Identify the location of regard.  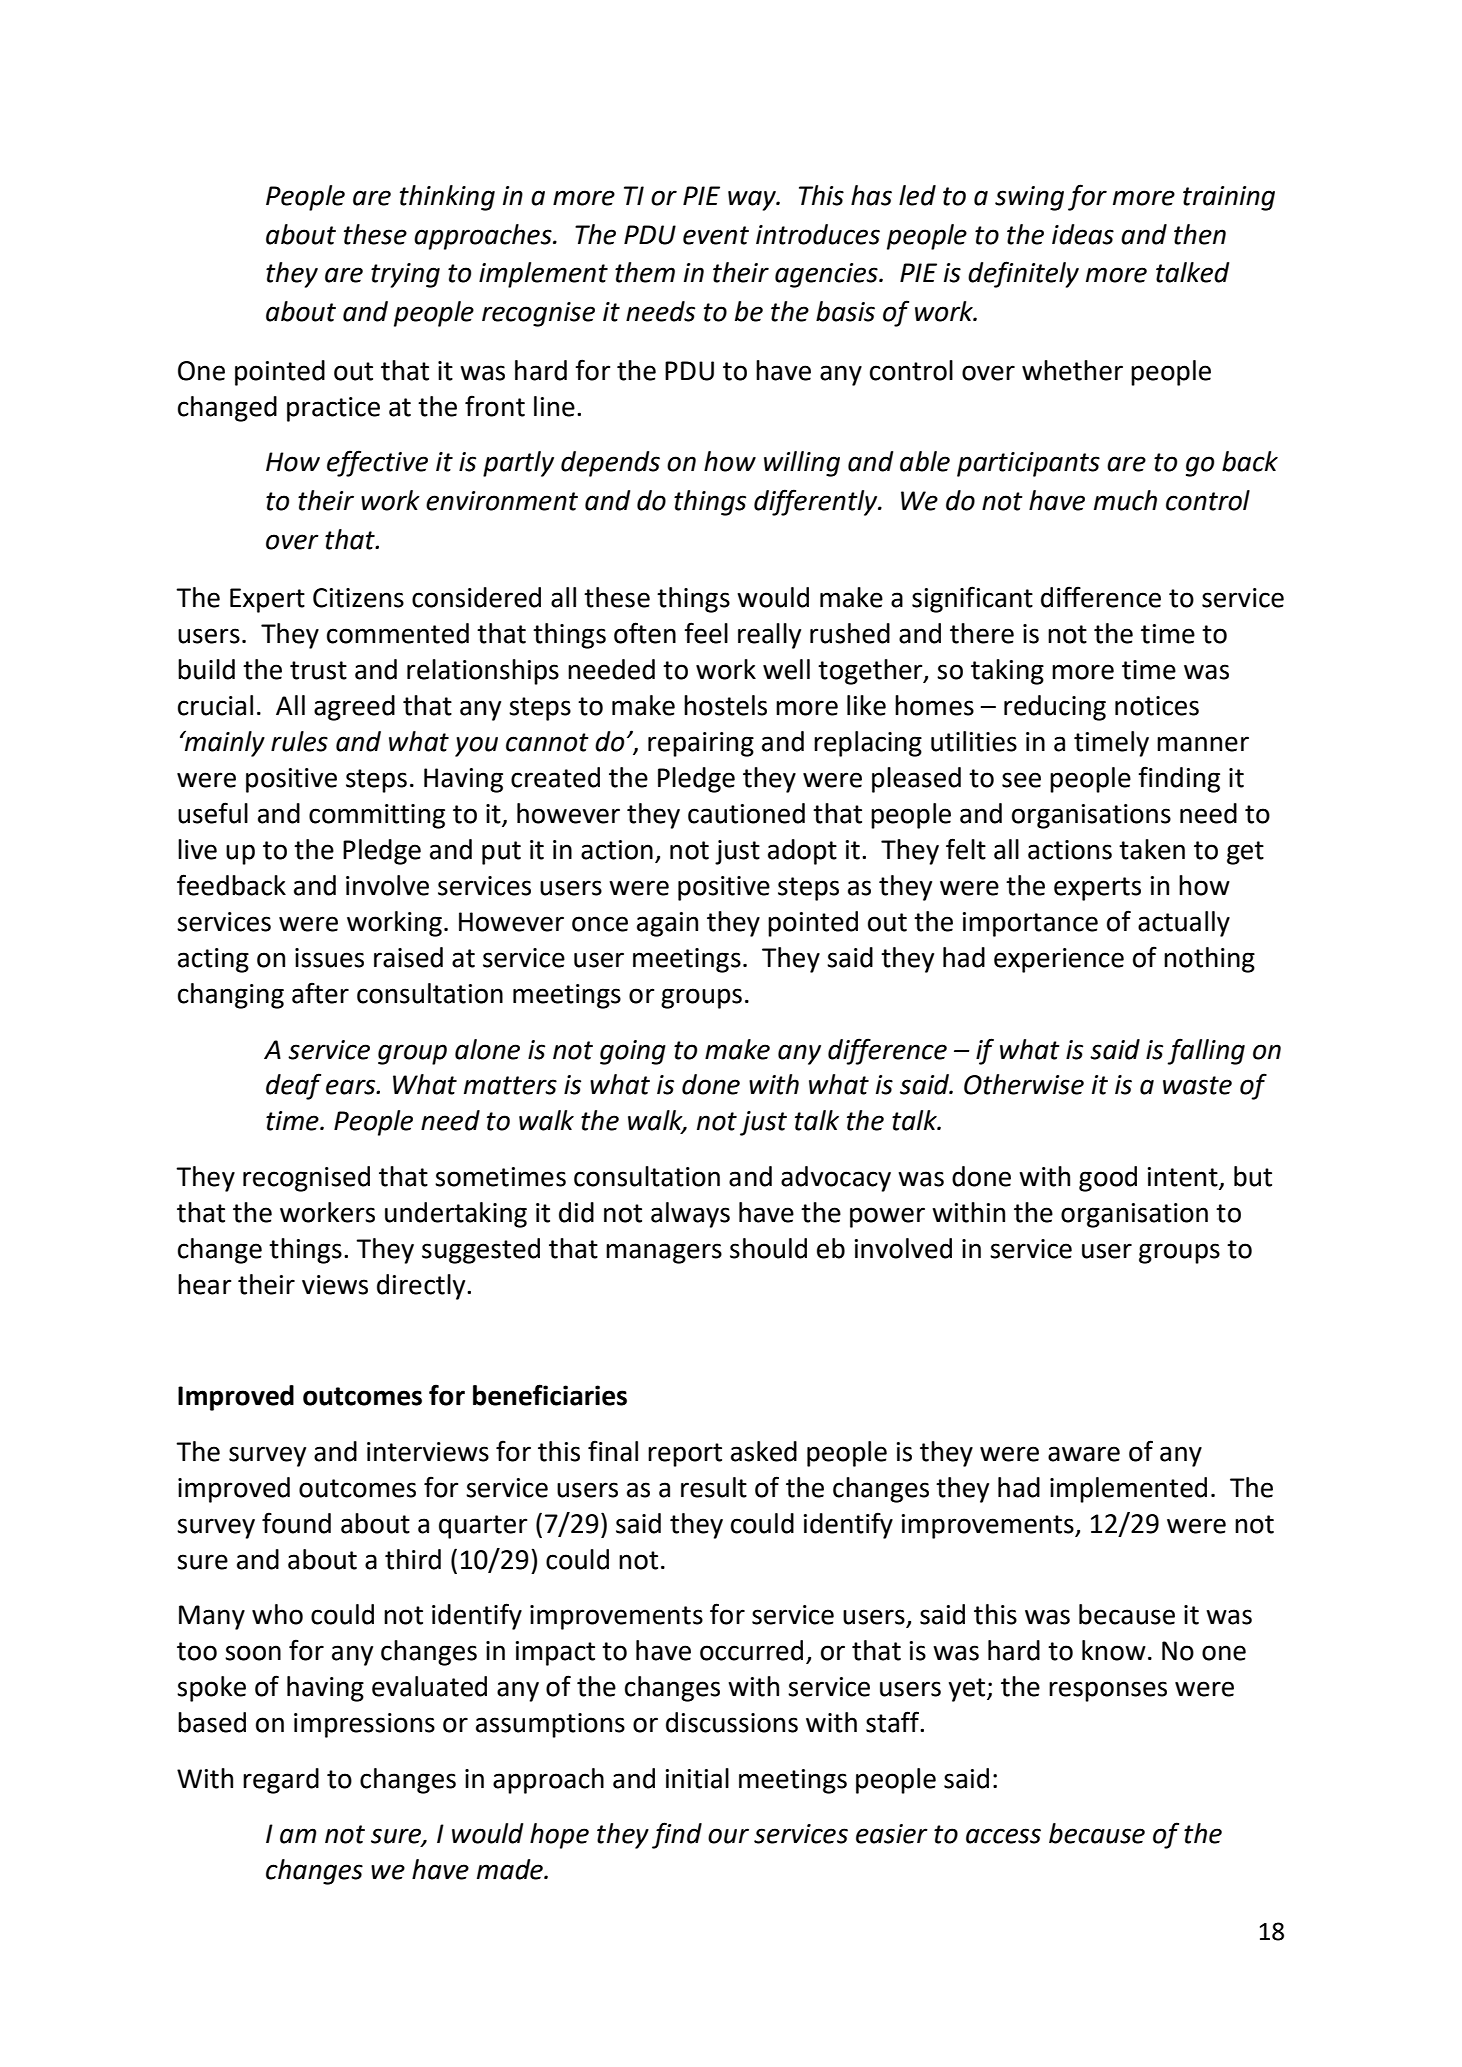
(281, 1781).
